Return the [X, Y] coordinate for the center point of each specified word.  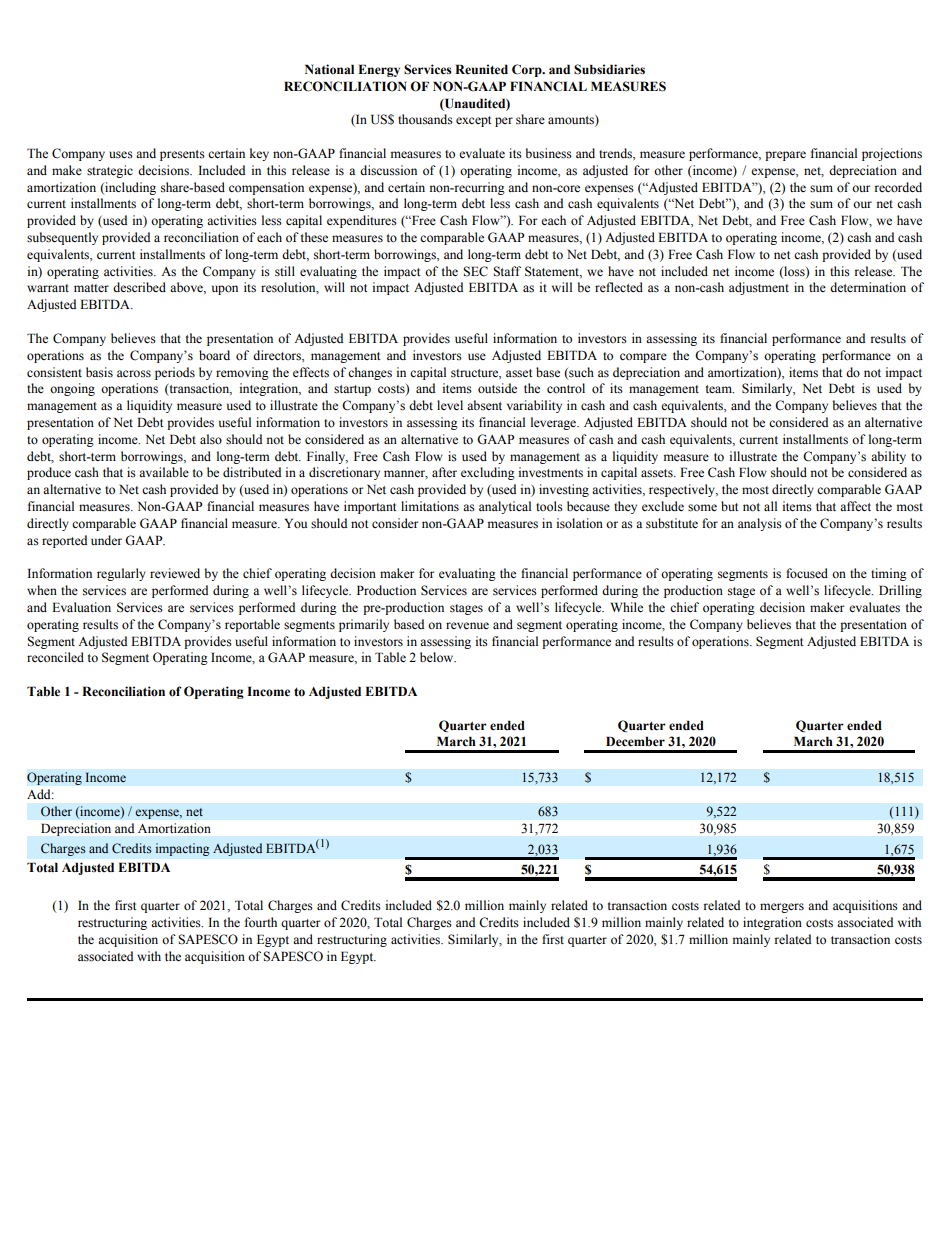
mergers [782, 908]
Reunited [481, 69]
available [164, 472]
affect [855, 506]
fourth [261, 922]
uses [121, 155]
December [635, 741]
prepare [785, 156]
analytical [505, 507]
